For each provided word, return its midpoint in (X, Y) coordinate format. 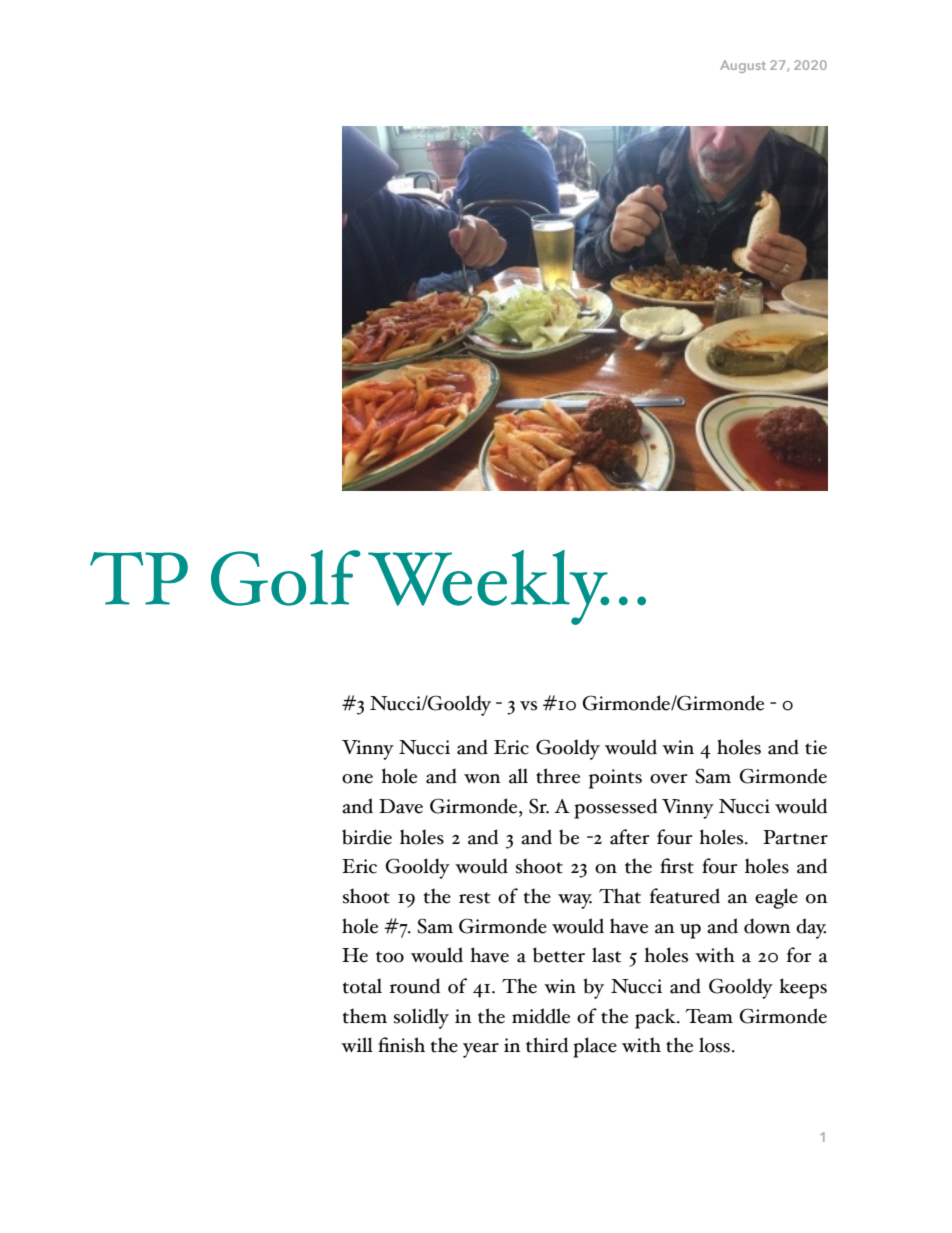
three (558, 776)
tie (816, 747)
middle (541, 1016)
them (365, 1016)
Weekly (488, 587)
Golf (286, 578)
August (743, 66)
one (357, 779)
